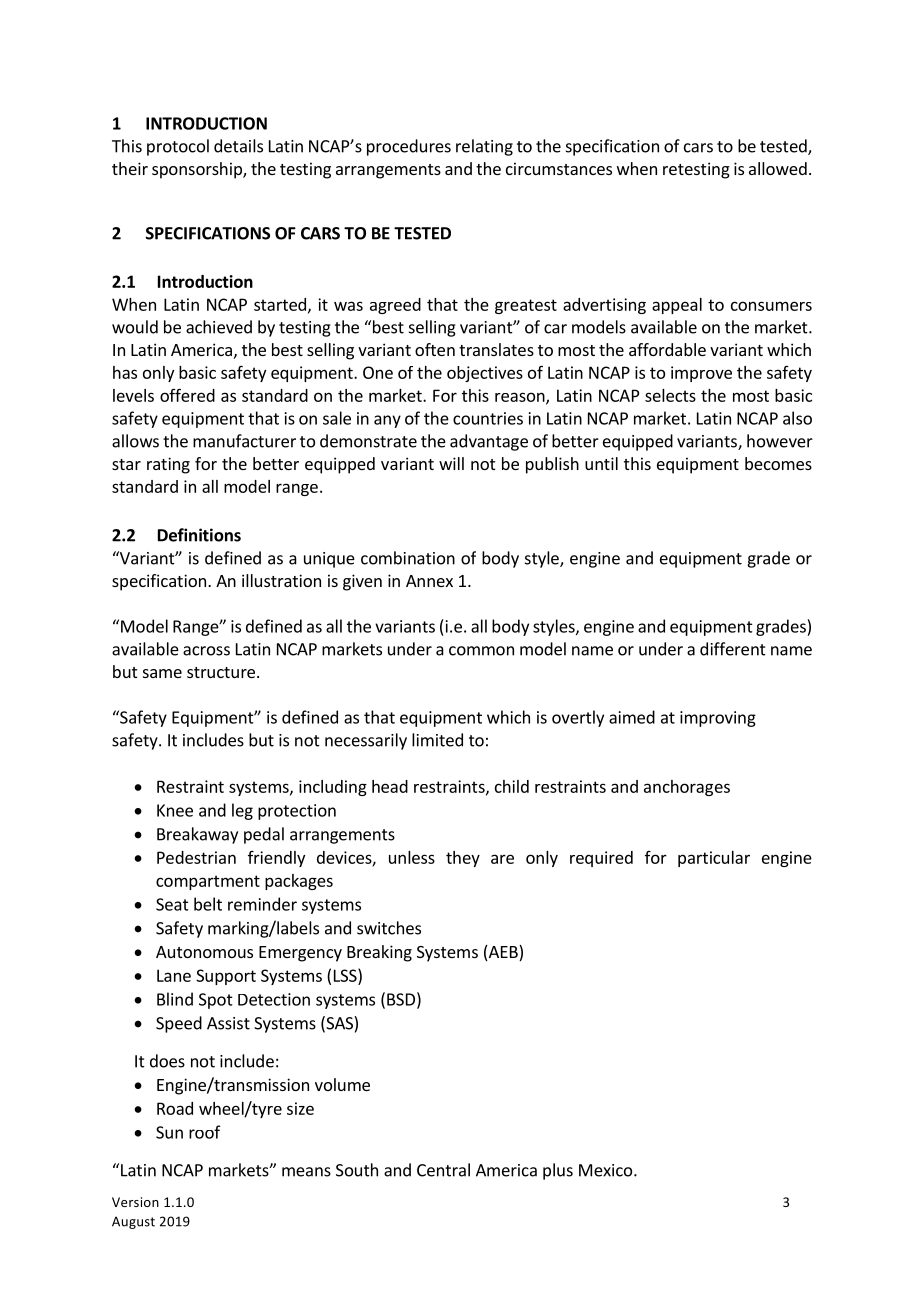  Describe the element at coordinates (778, 168) in the page. I see `allowed` at that location.
